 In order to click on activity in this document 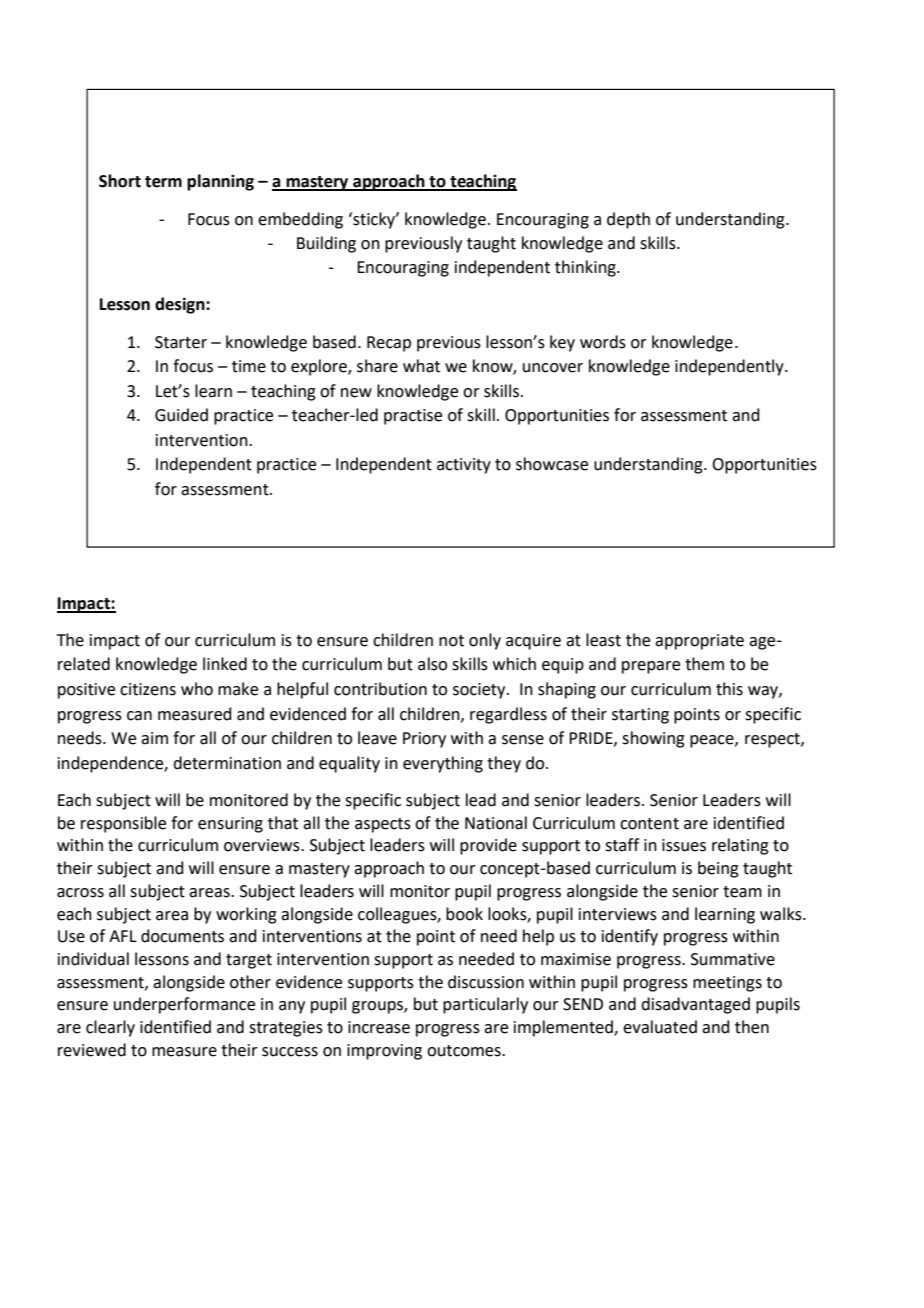, I will do `click(464, 466)`.
